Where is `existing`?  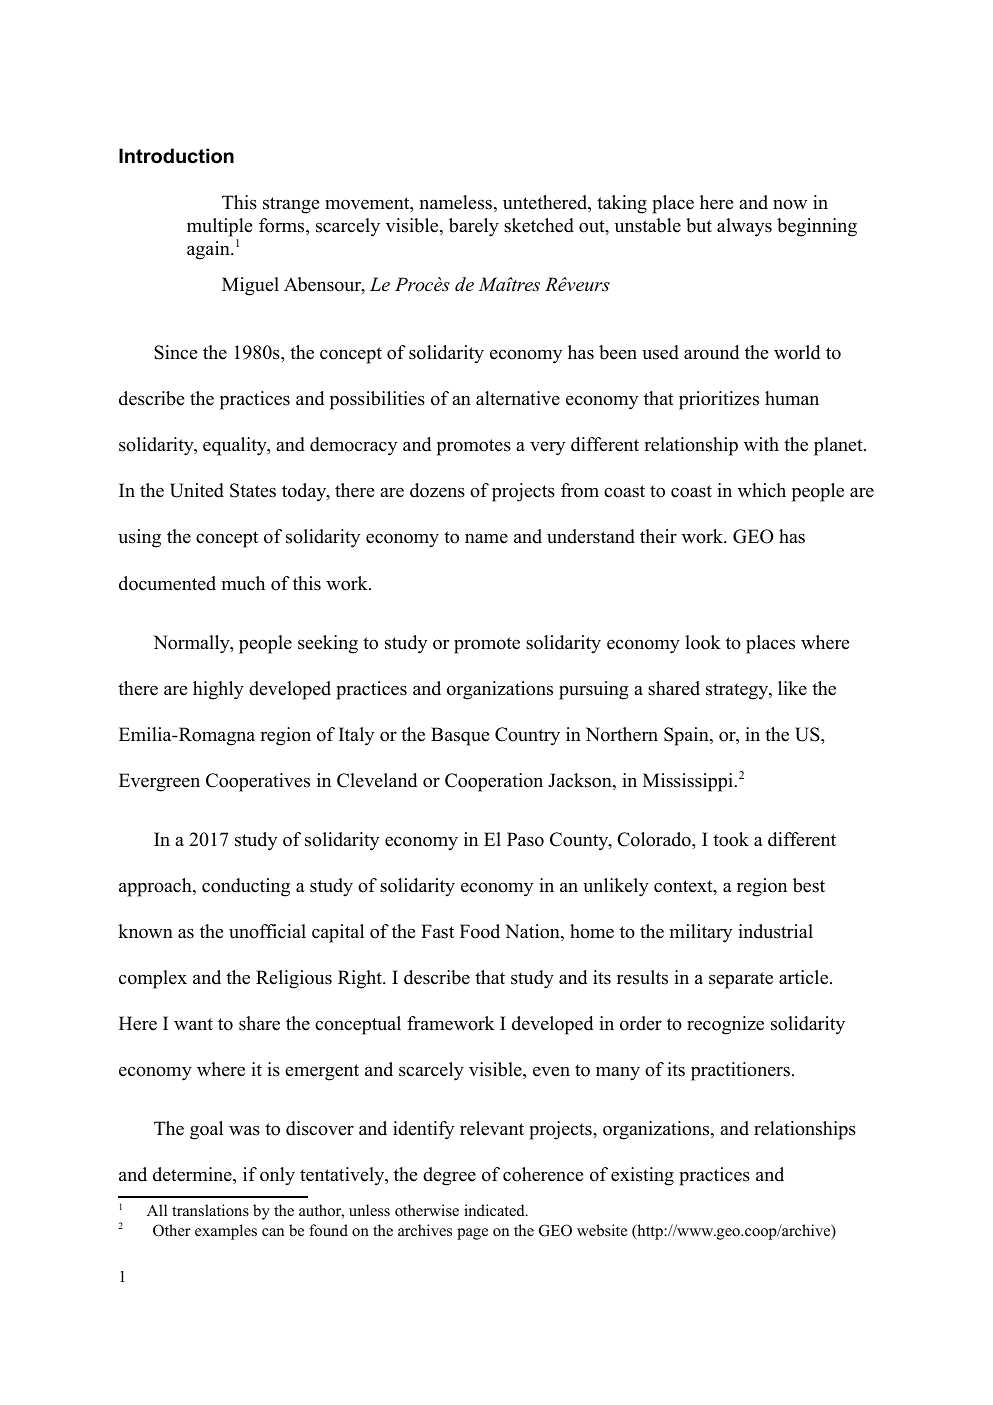
existing is located at coordinates (642, 1176).
